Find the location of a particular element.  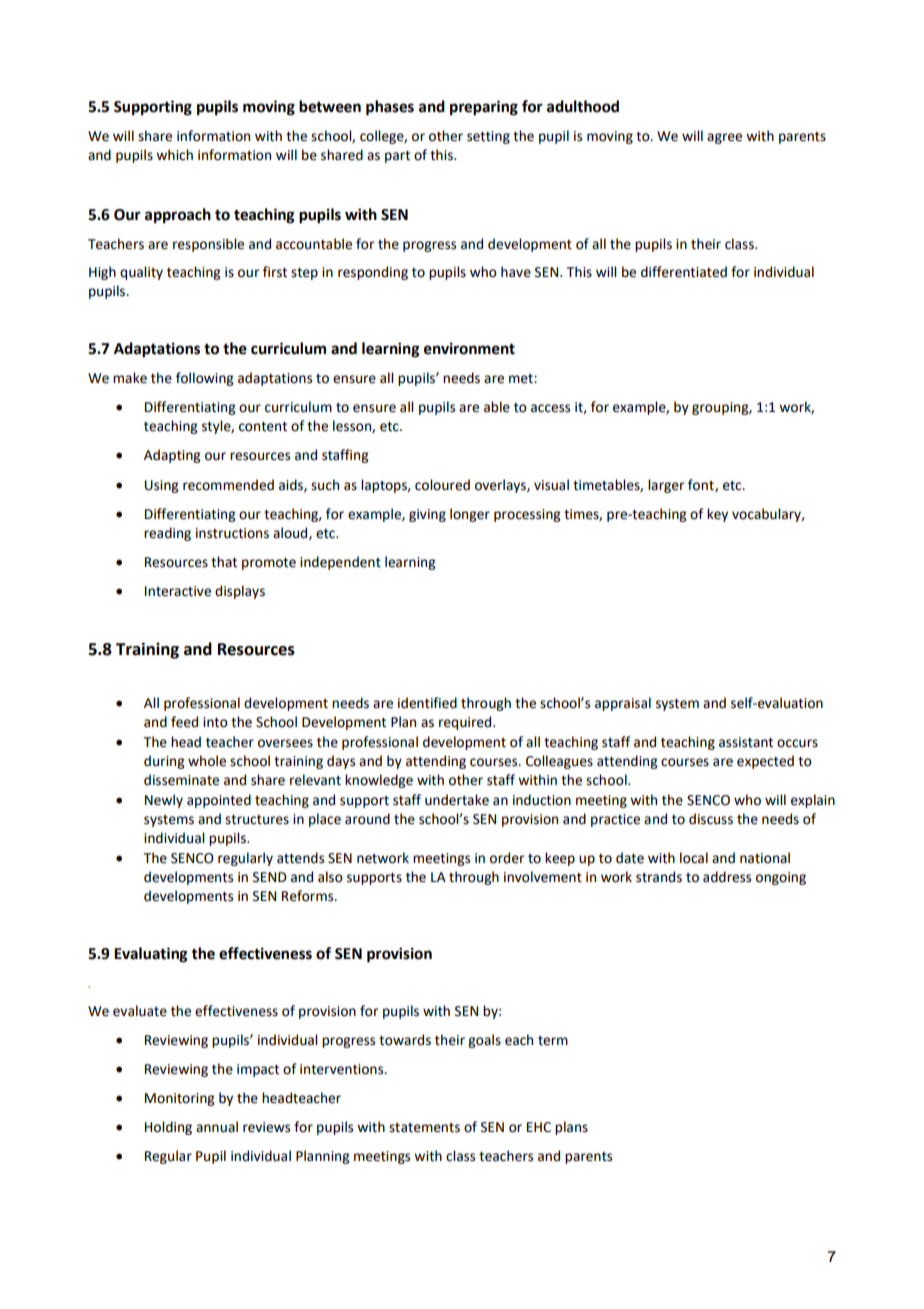

Newly is located at coordinates (164, 801).
